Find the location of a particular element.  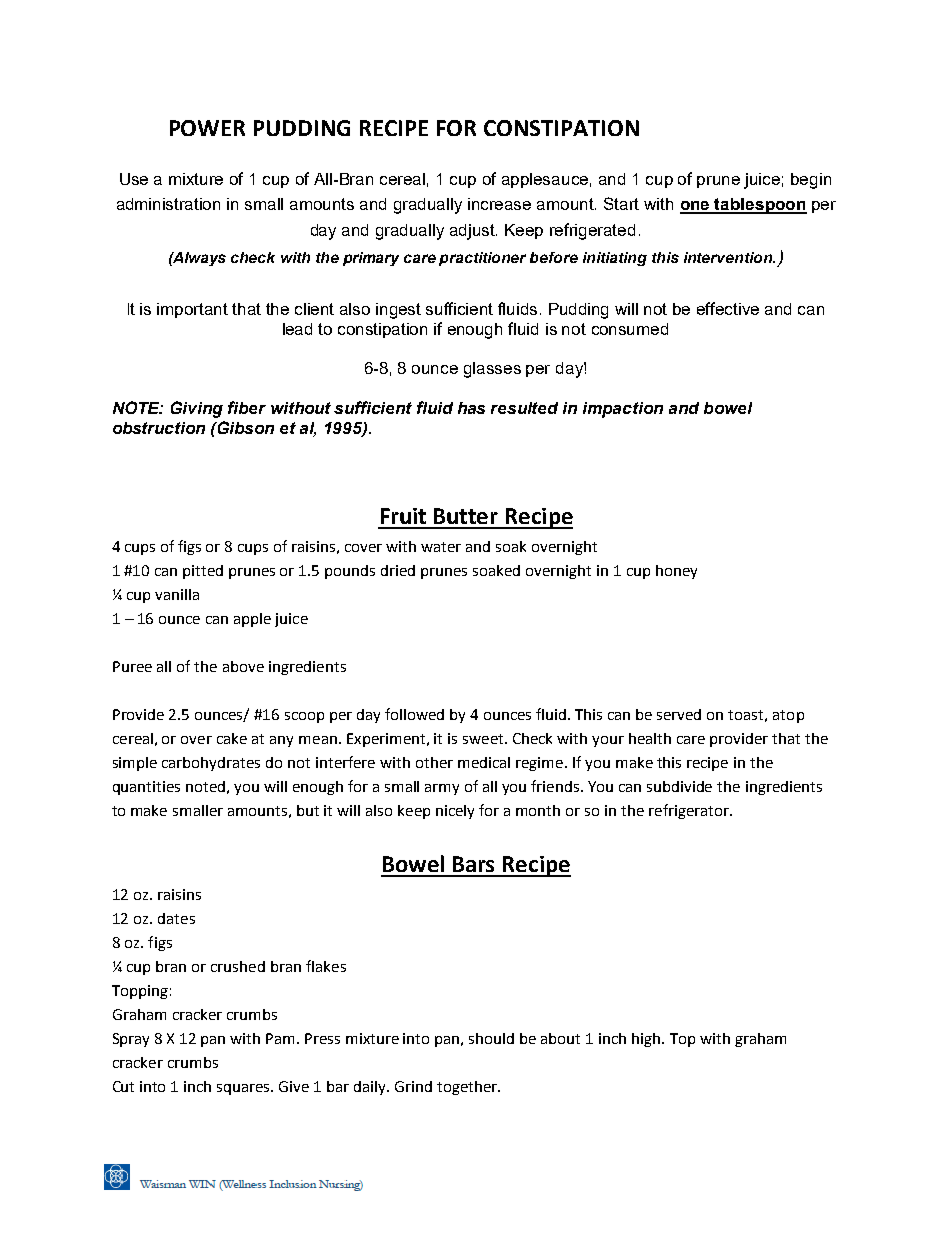

squares is located at coordinates (244, 1089).
